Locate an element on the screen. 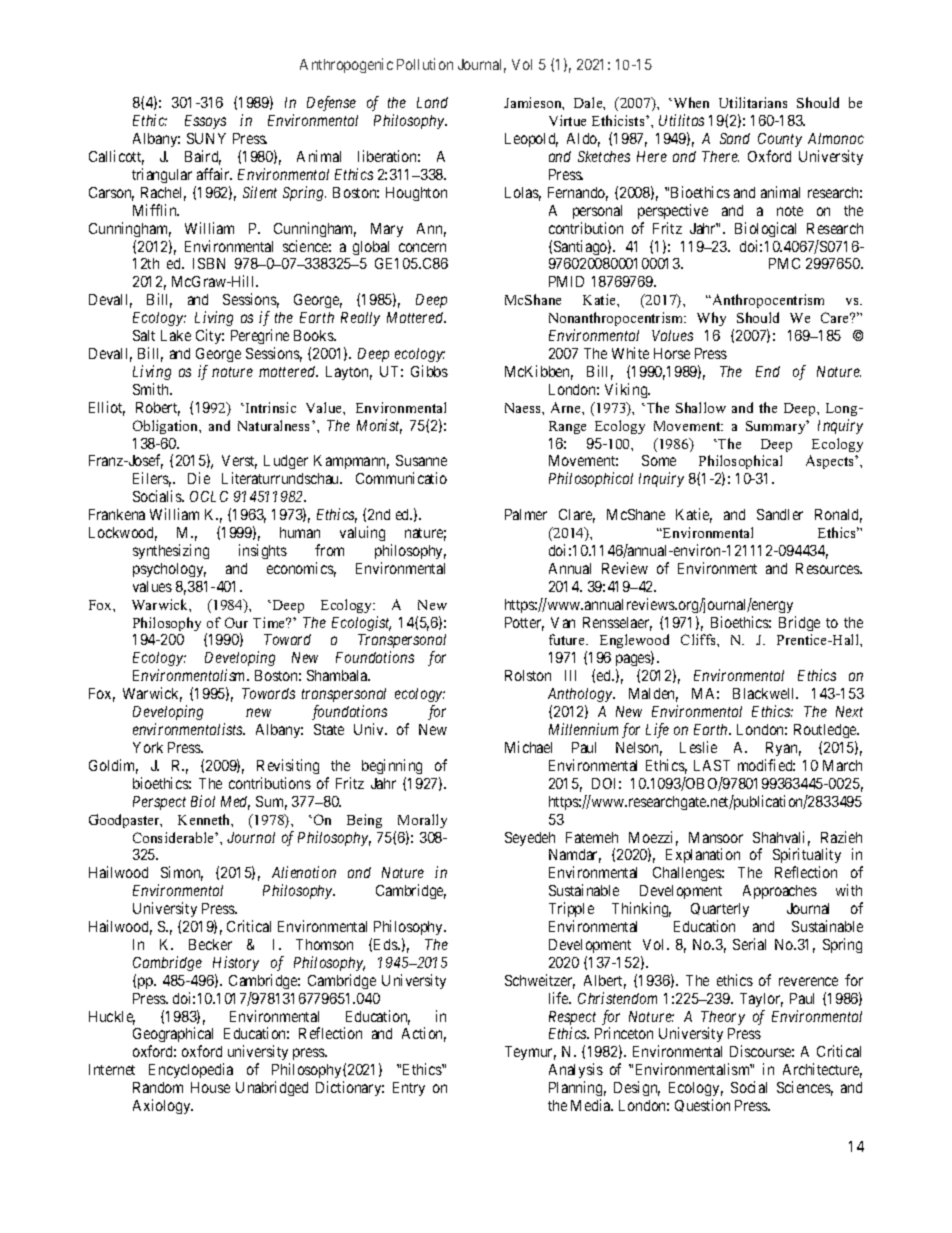 The image size is (952, 1233). Michael is located at coordinates (528, 747).
